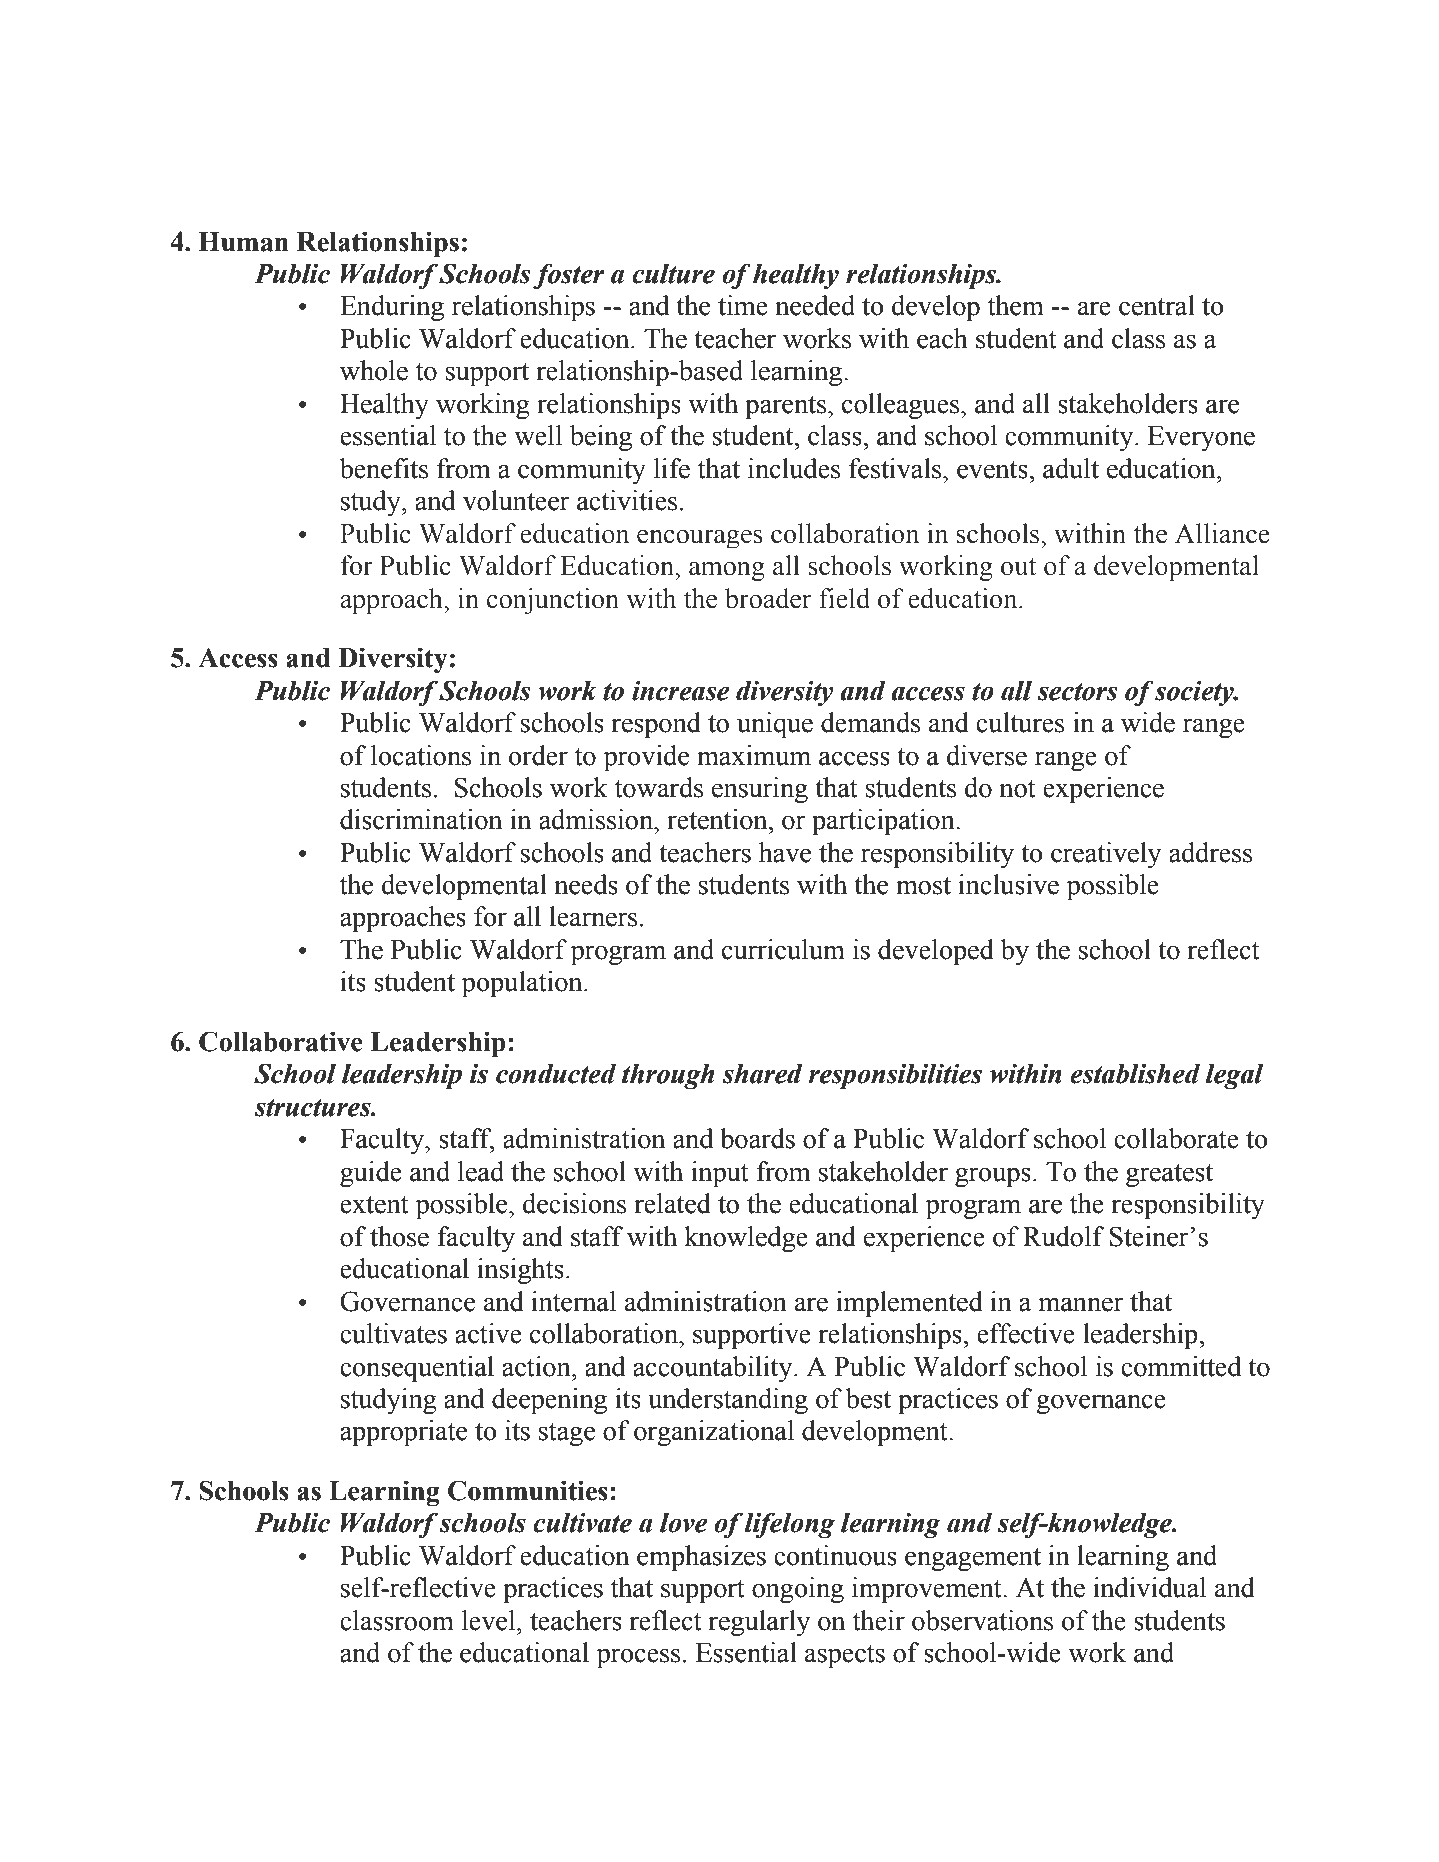 The height and width of the page is (1862, 1439). What do you see at coordinates (759, 1623) in the page?
I see `regularly` at bounding box center [759, 1623].
